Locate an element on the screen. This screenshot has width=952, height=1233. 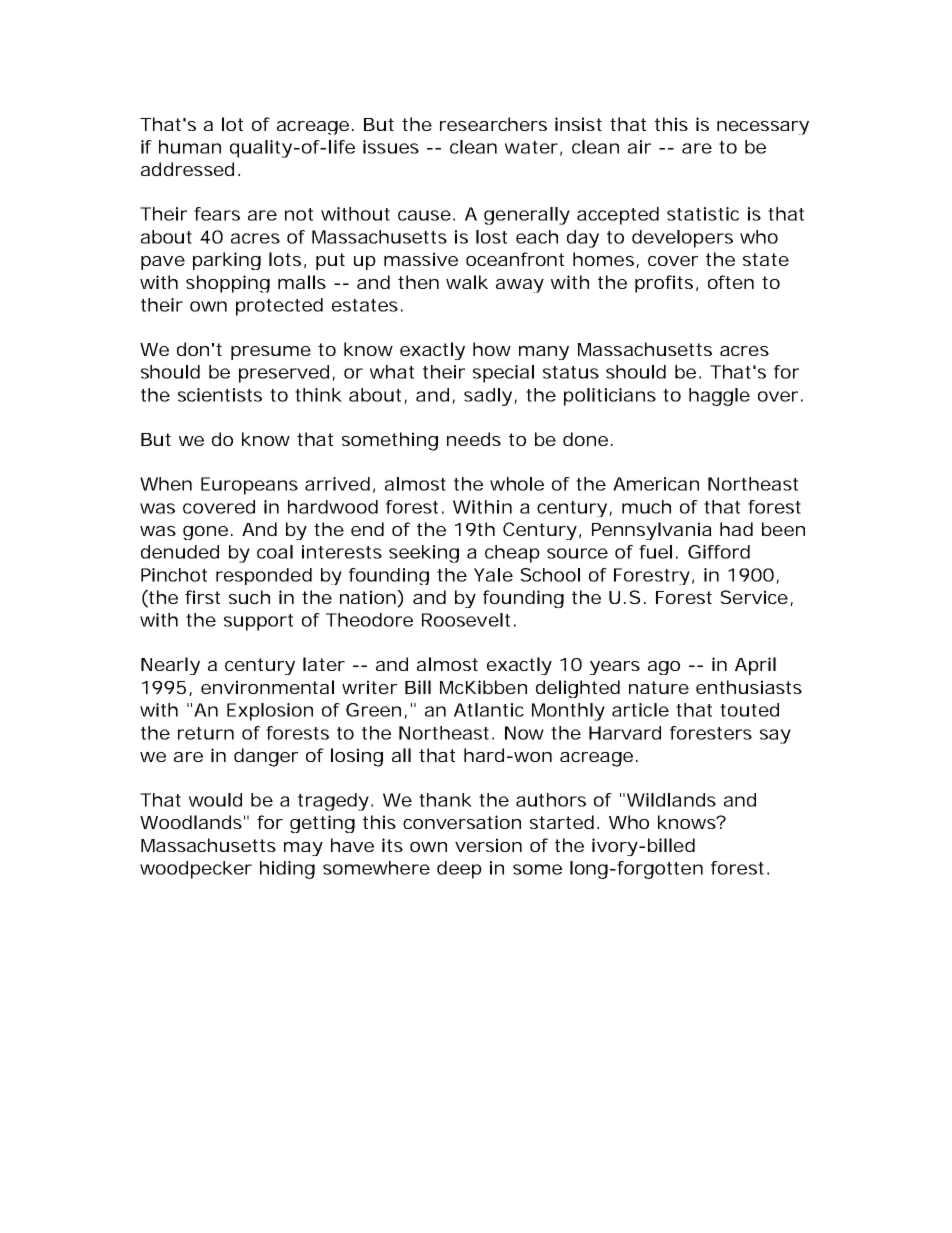
version is located at coordinates (488, 845).
